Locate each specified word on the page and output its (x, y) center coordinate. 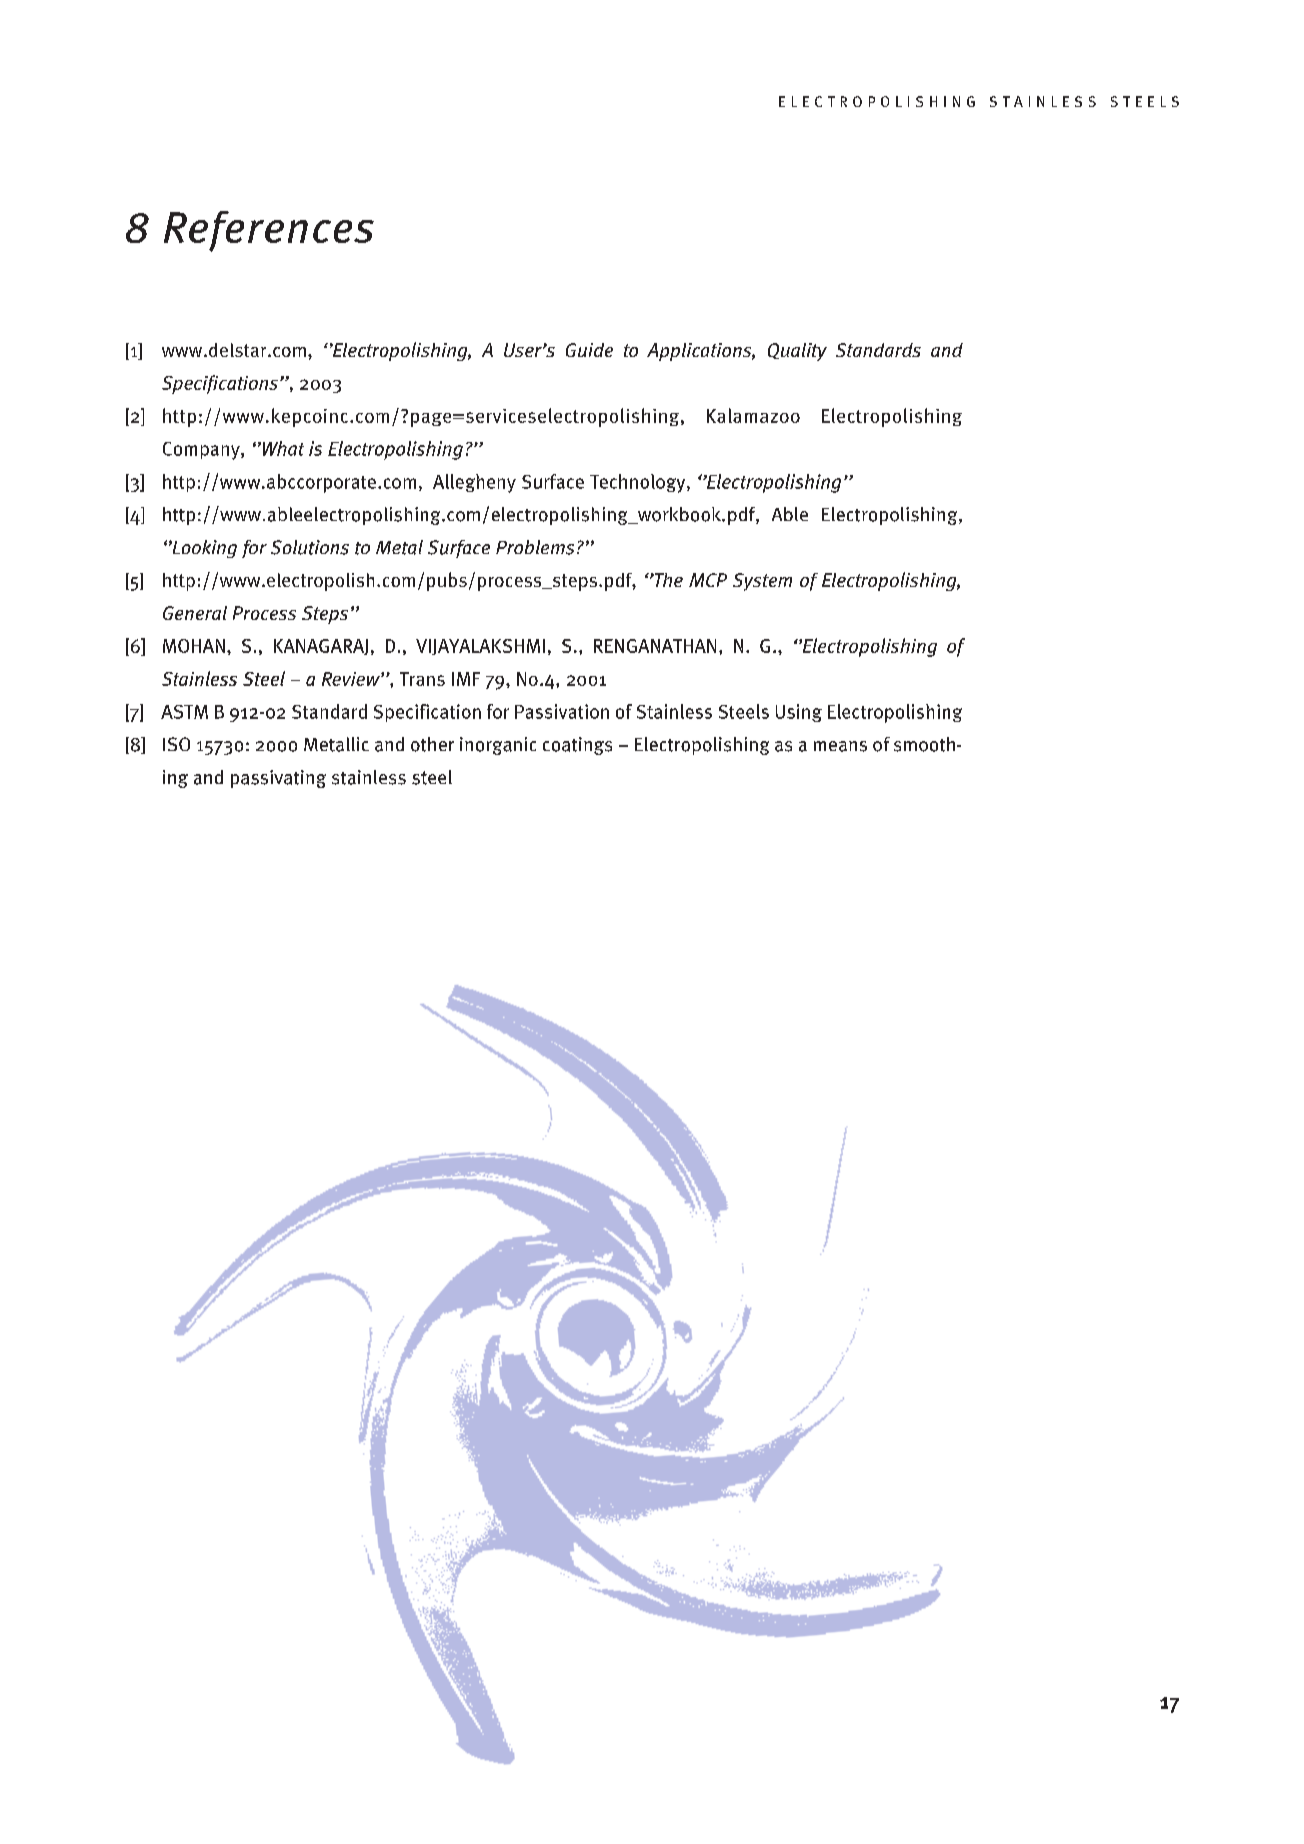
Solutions (310, 547)
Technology (639, 483)
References (269, 231)
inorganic (498, 746)
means (840, 746)
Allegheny (474, 483)
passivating (278, 779)
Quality (797, 352)
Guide (589, 350)
